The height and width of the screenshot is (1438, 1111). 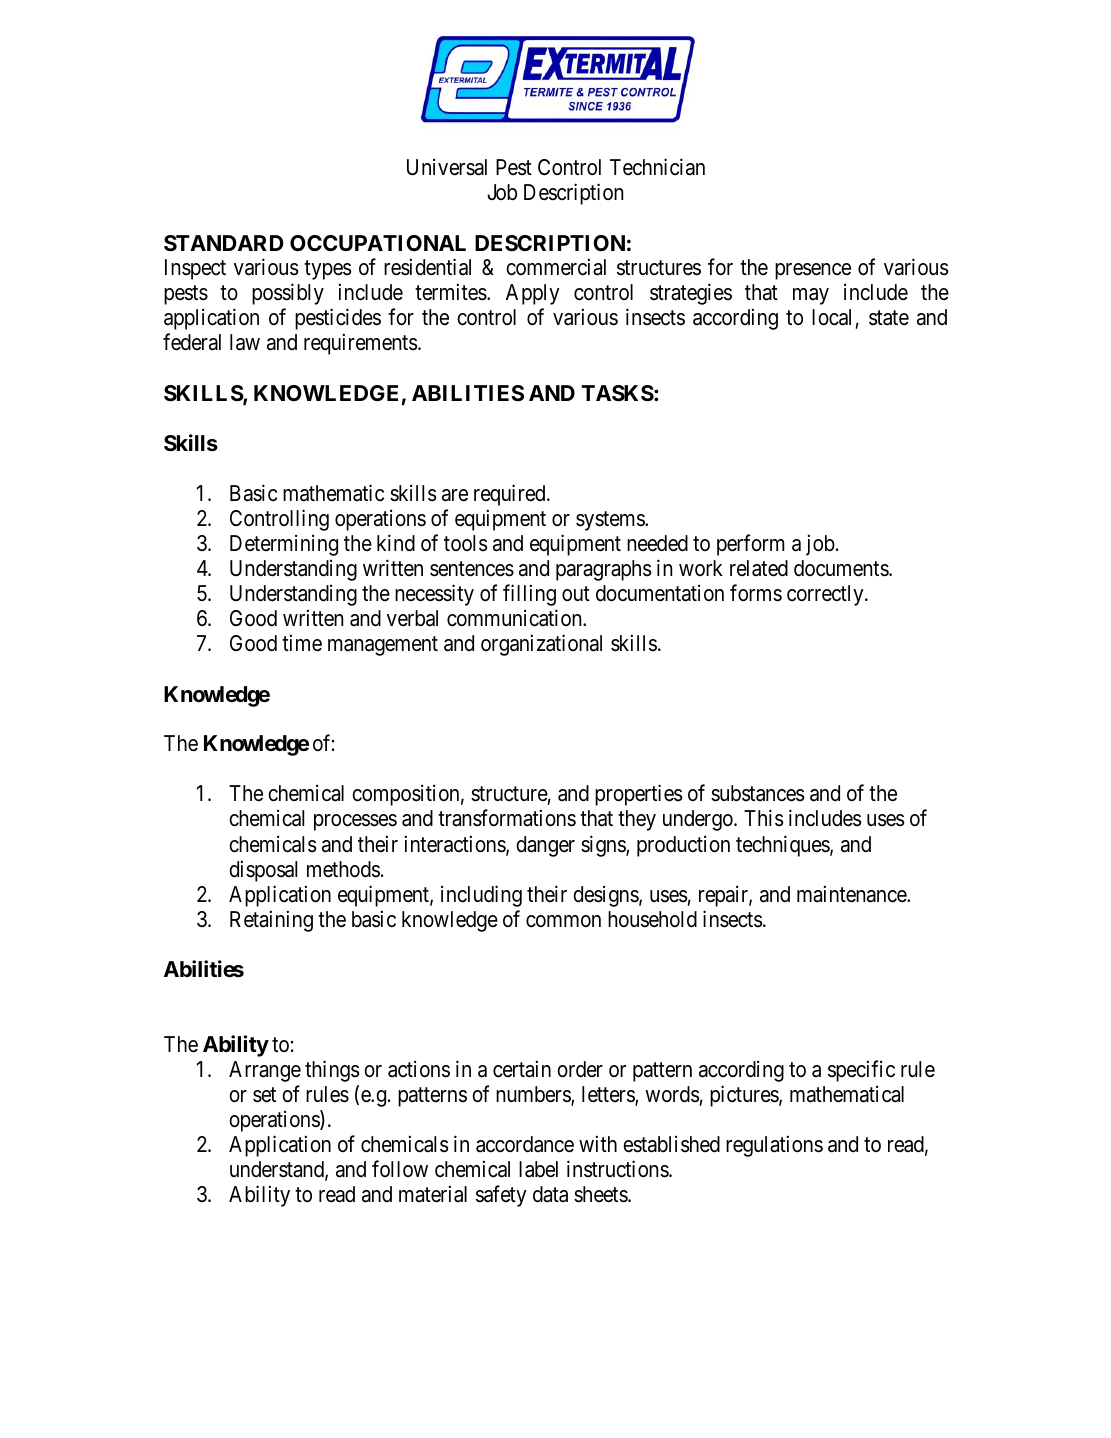 I want to click on time, so click(x=302, y=643).
